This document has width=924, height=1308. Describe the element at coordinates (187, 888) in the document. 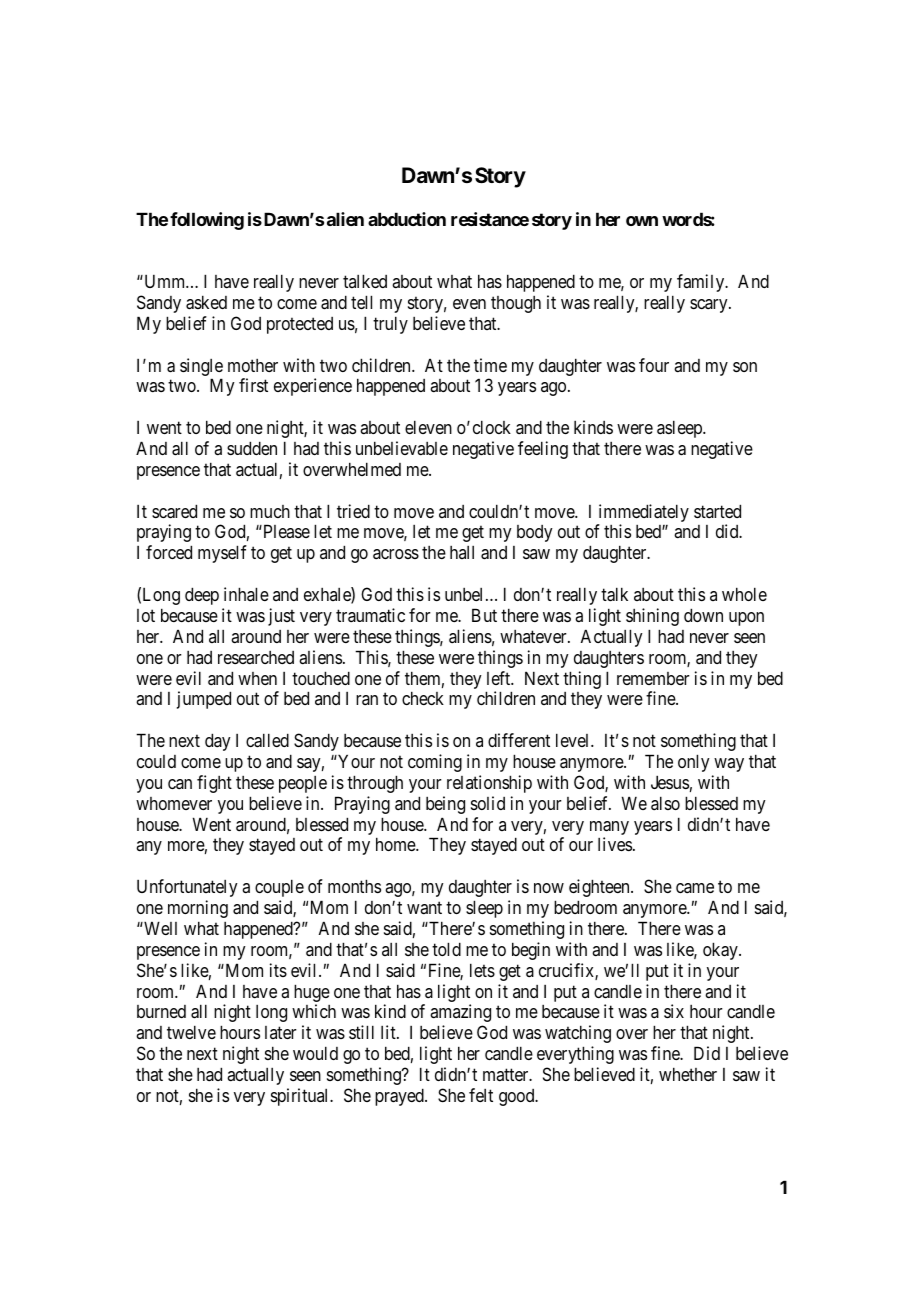

I see `Unfortunately` at that location.
